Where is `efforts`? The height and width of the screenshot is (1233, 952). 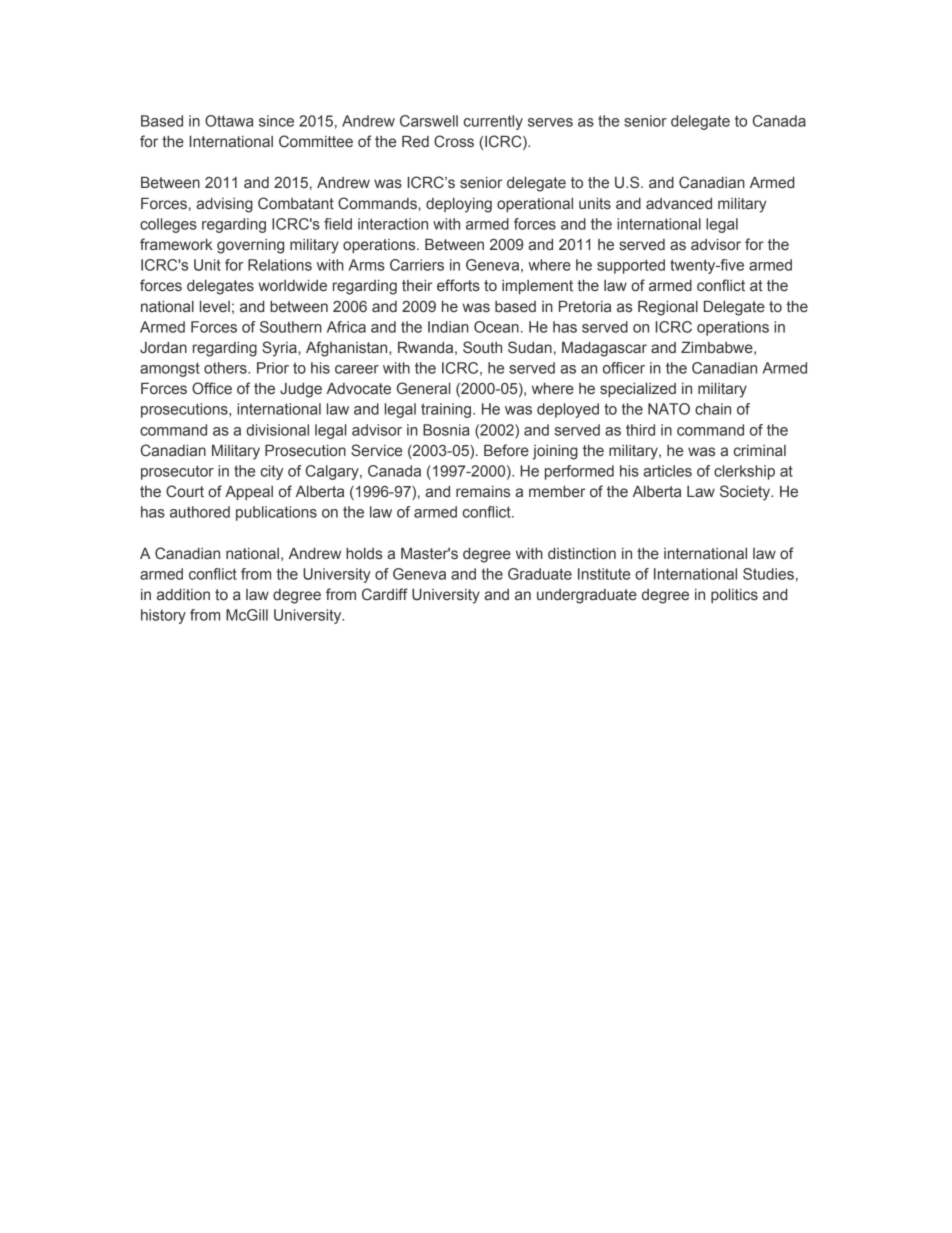 efforts is located at coordinates (458, 285).
